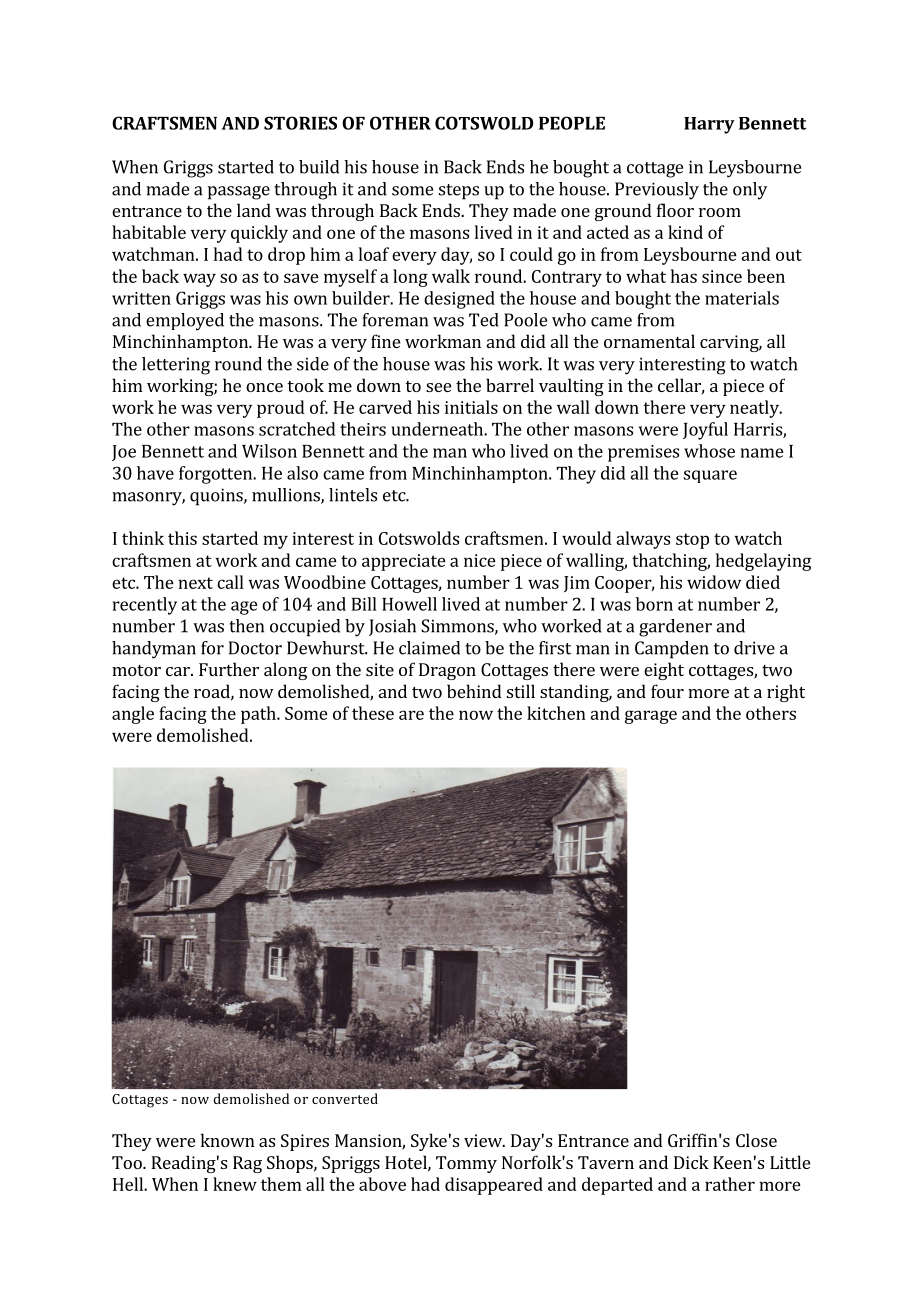 The image size is (924, 1308). I want to click on steps, so click(459, 192).
